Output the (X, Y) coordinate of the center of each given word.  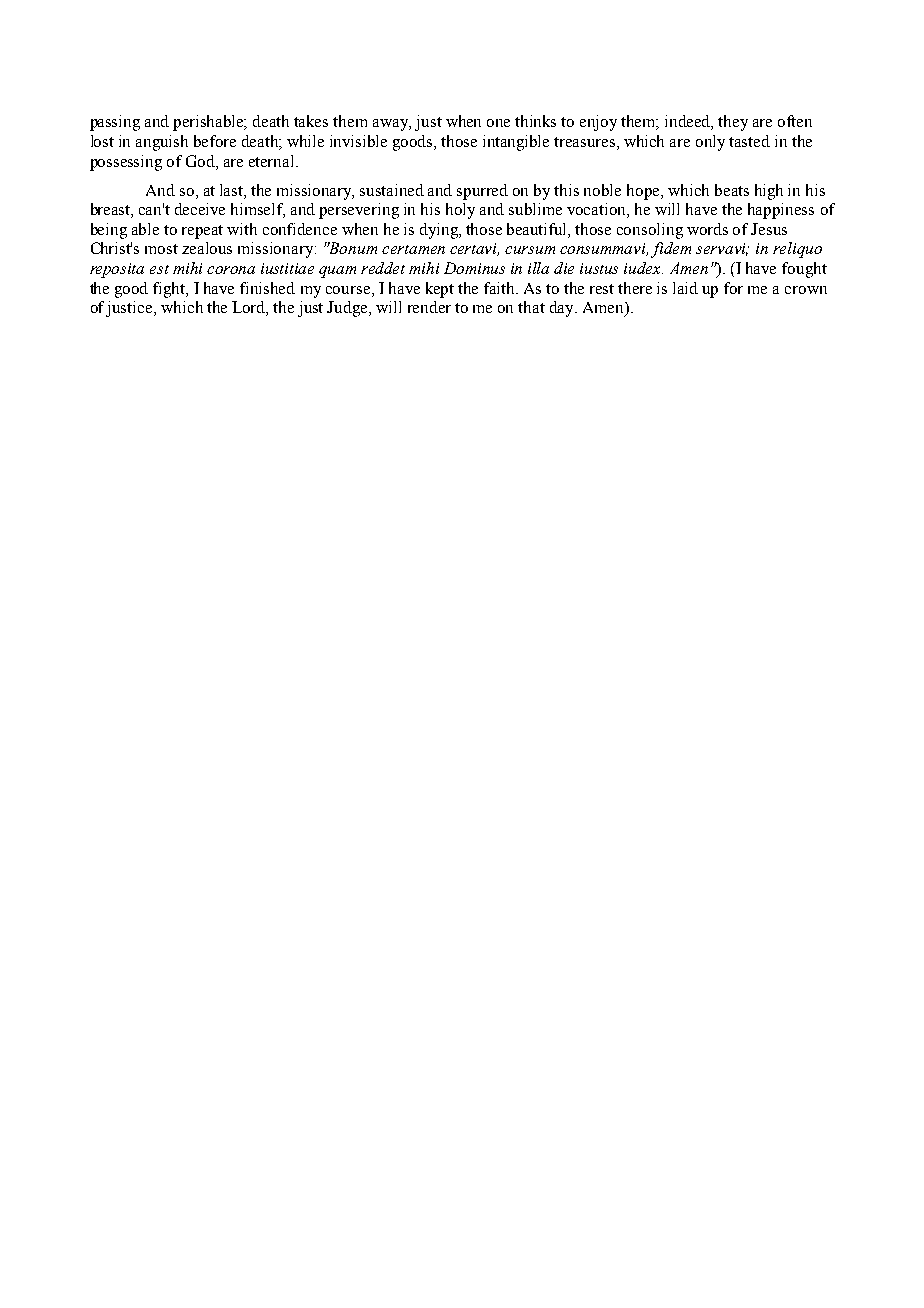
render (429, 307)
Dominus (474, 268)
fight (170, 290)
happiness (781, 211)
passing (115, 123)
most (161, 249)
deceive (200, 209)
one (498, 123)
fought (804, 270)
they (733, 123)
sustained (392, 190)
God (201, 161)
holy (460, 211)
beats (732, 190)
